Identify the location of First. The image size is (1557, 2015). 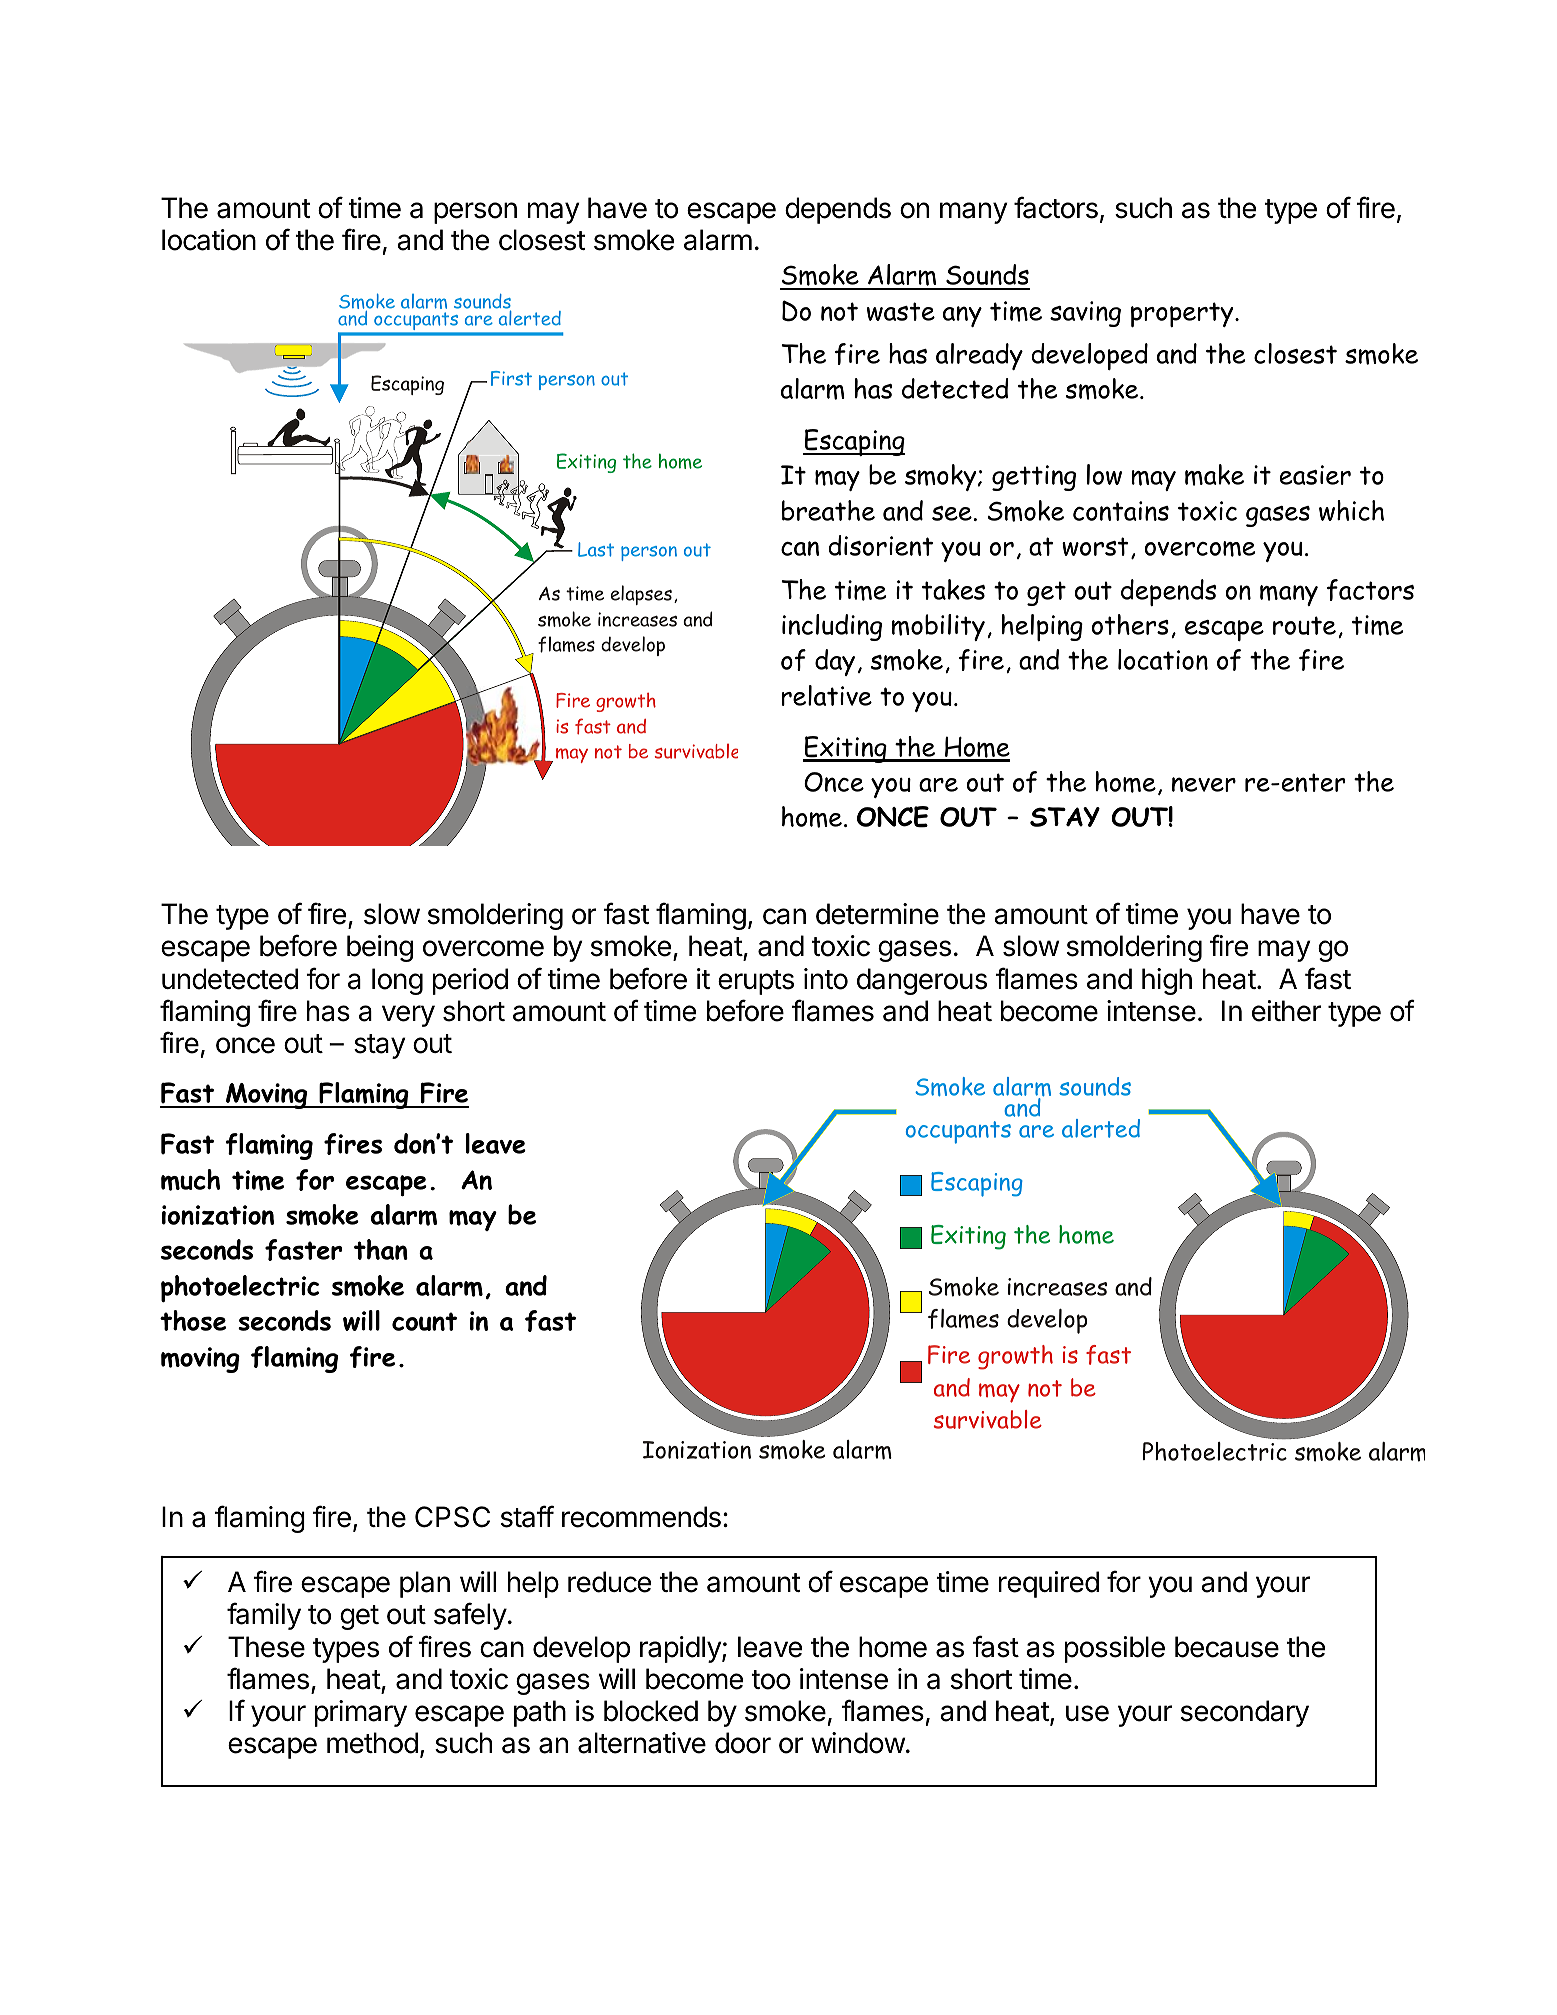
(511, 378).
